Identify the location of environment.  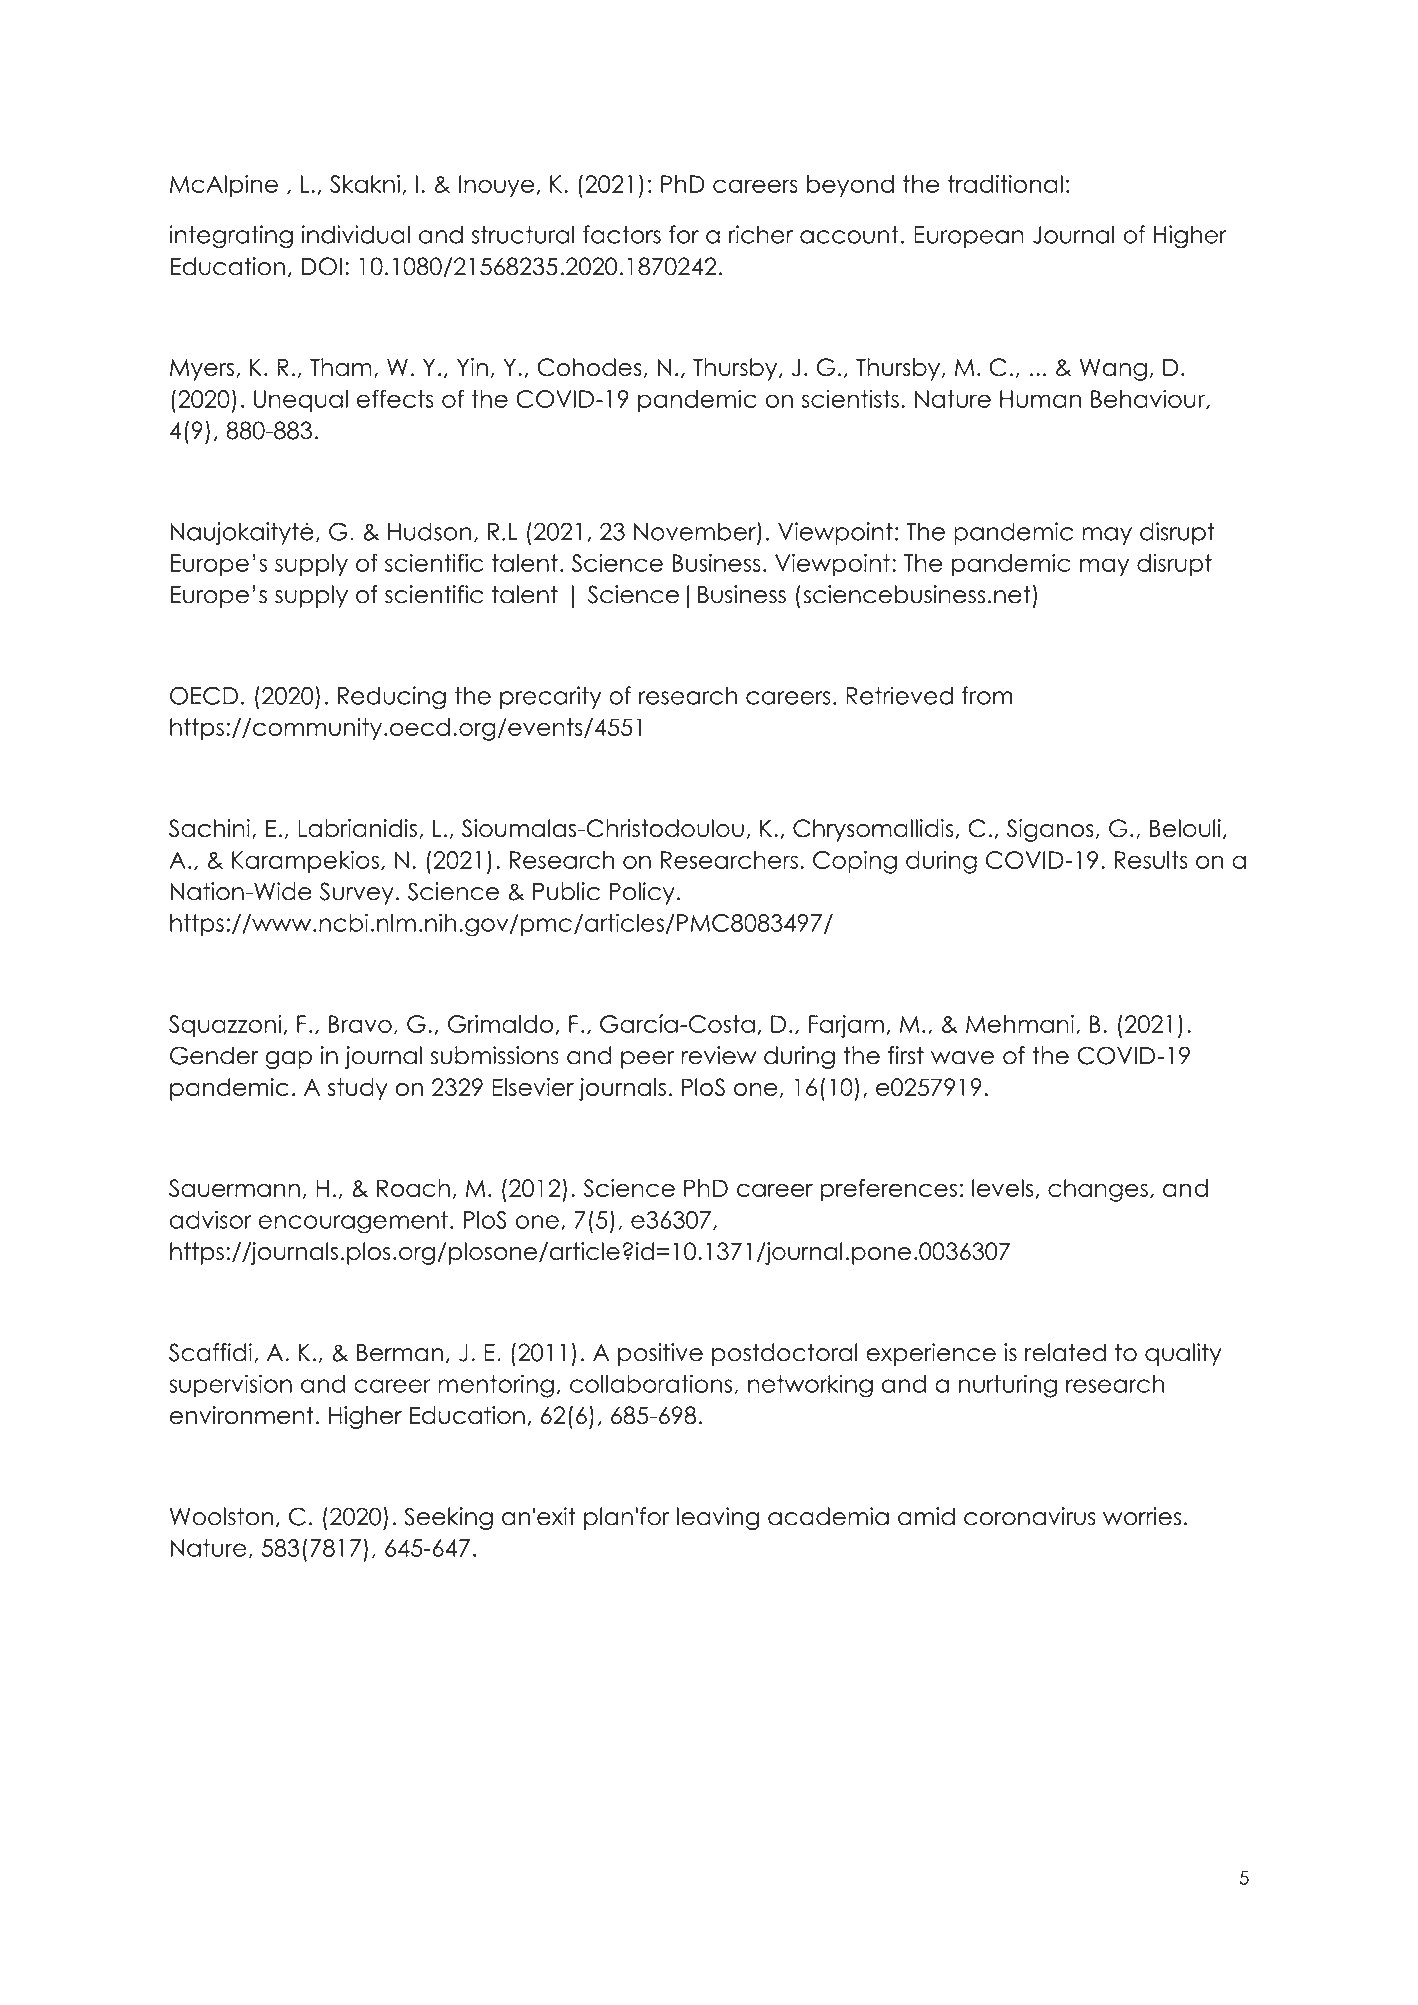
(242, 1415).
